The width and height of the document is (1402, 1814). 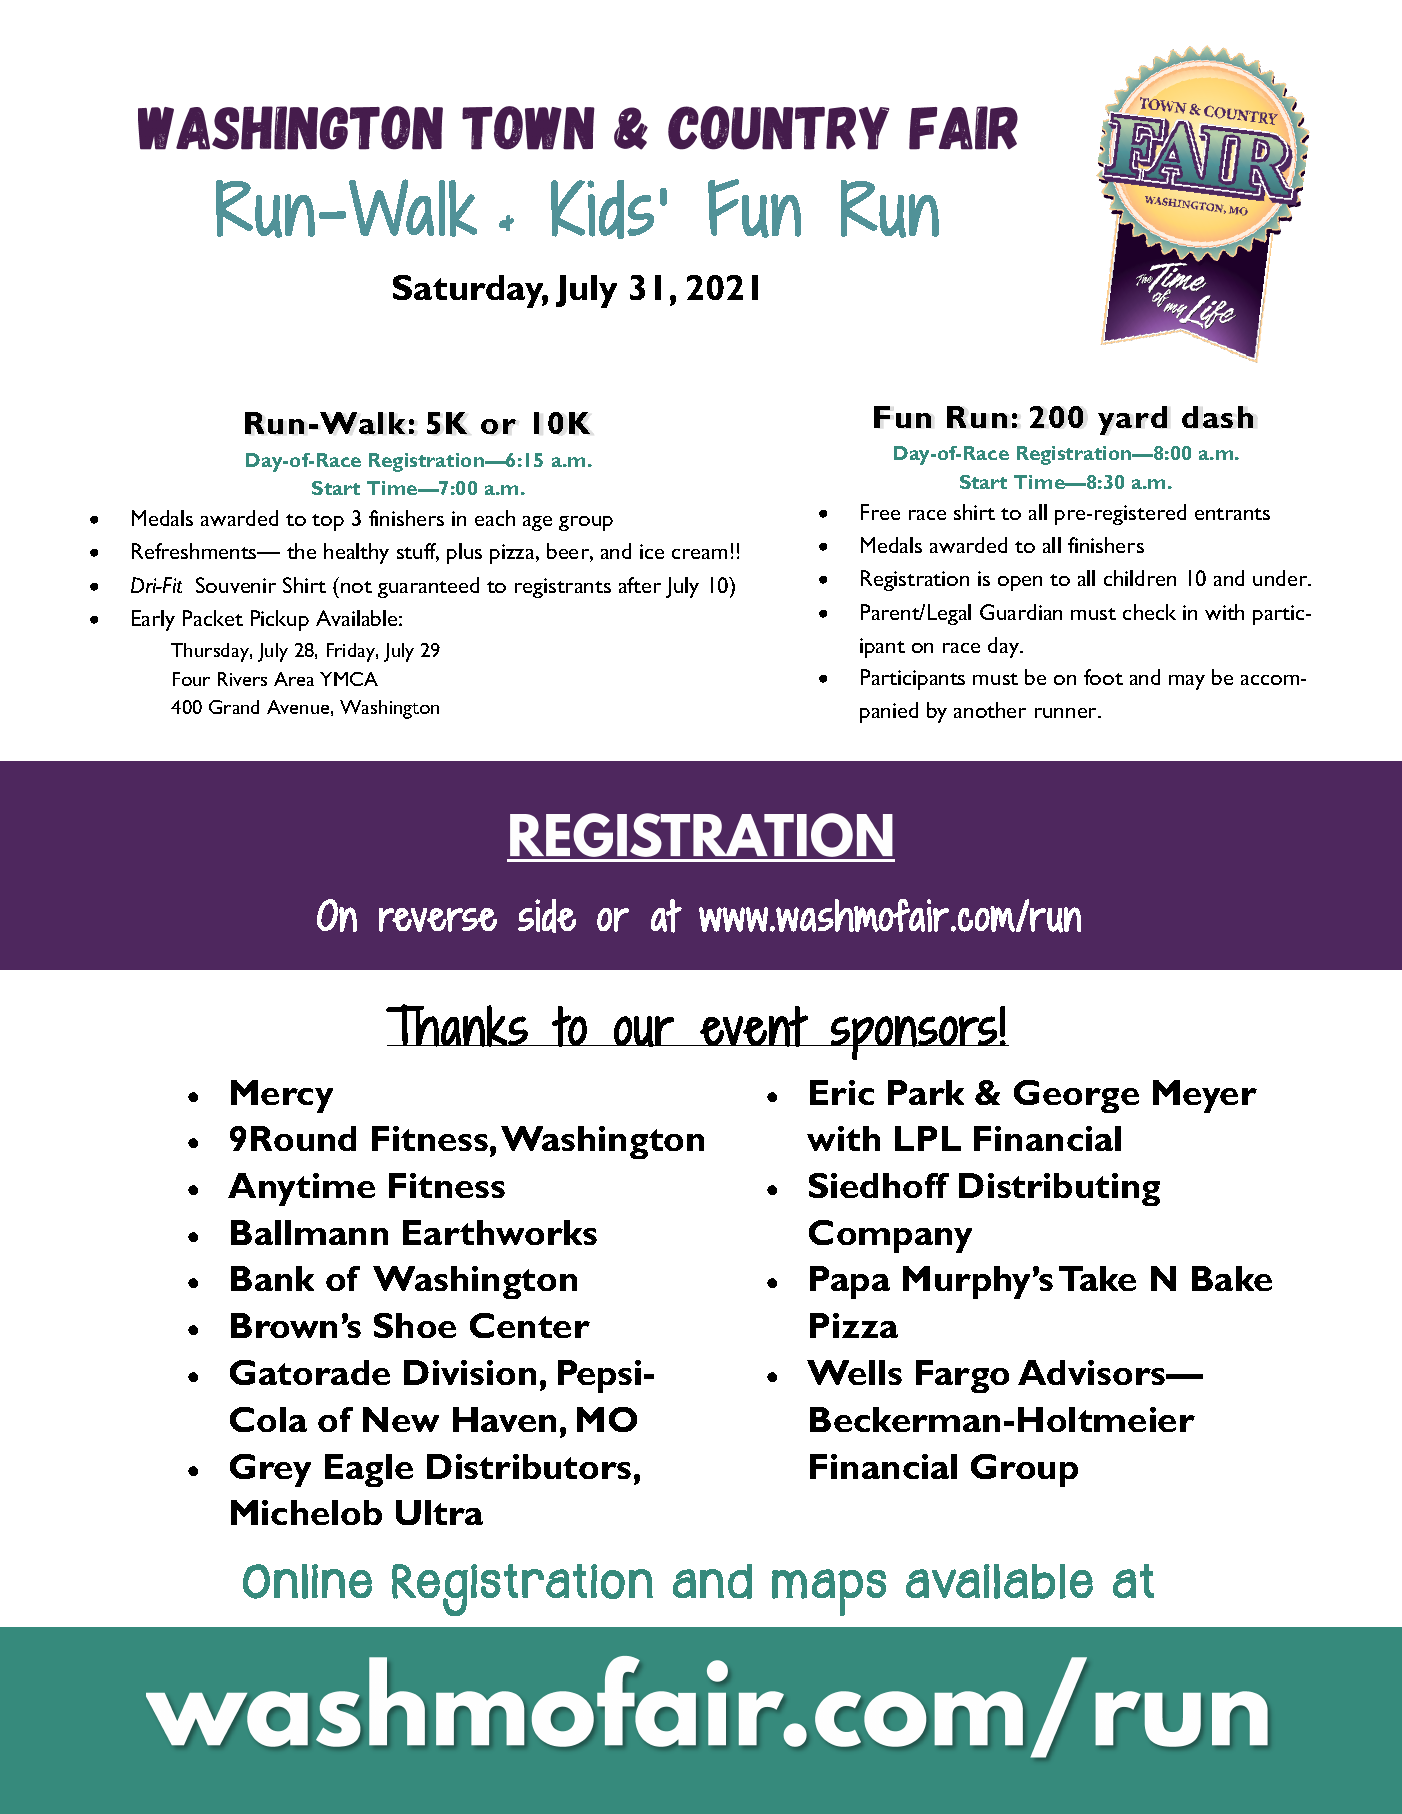 What do you see at coordinates (282, 1096) in the document?
I see `Mercy` at bounding box center [282, 1096].
